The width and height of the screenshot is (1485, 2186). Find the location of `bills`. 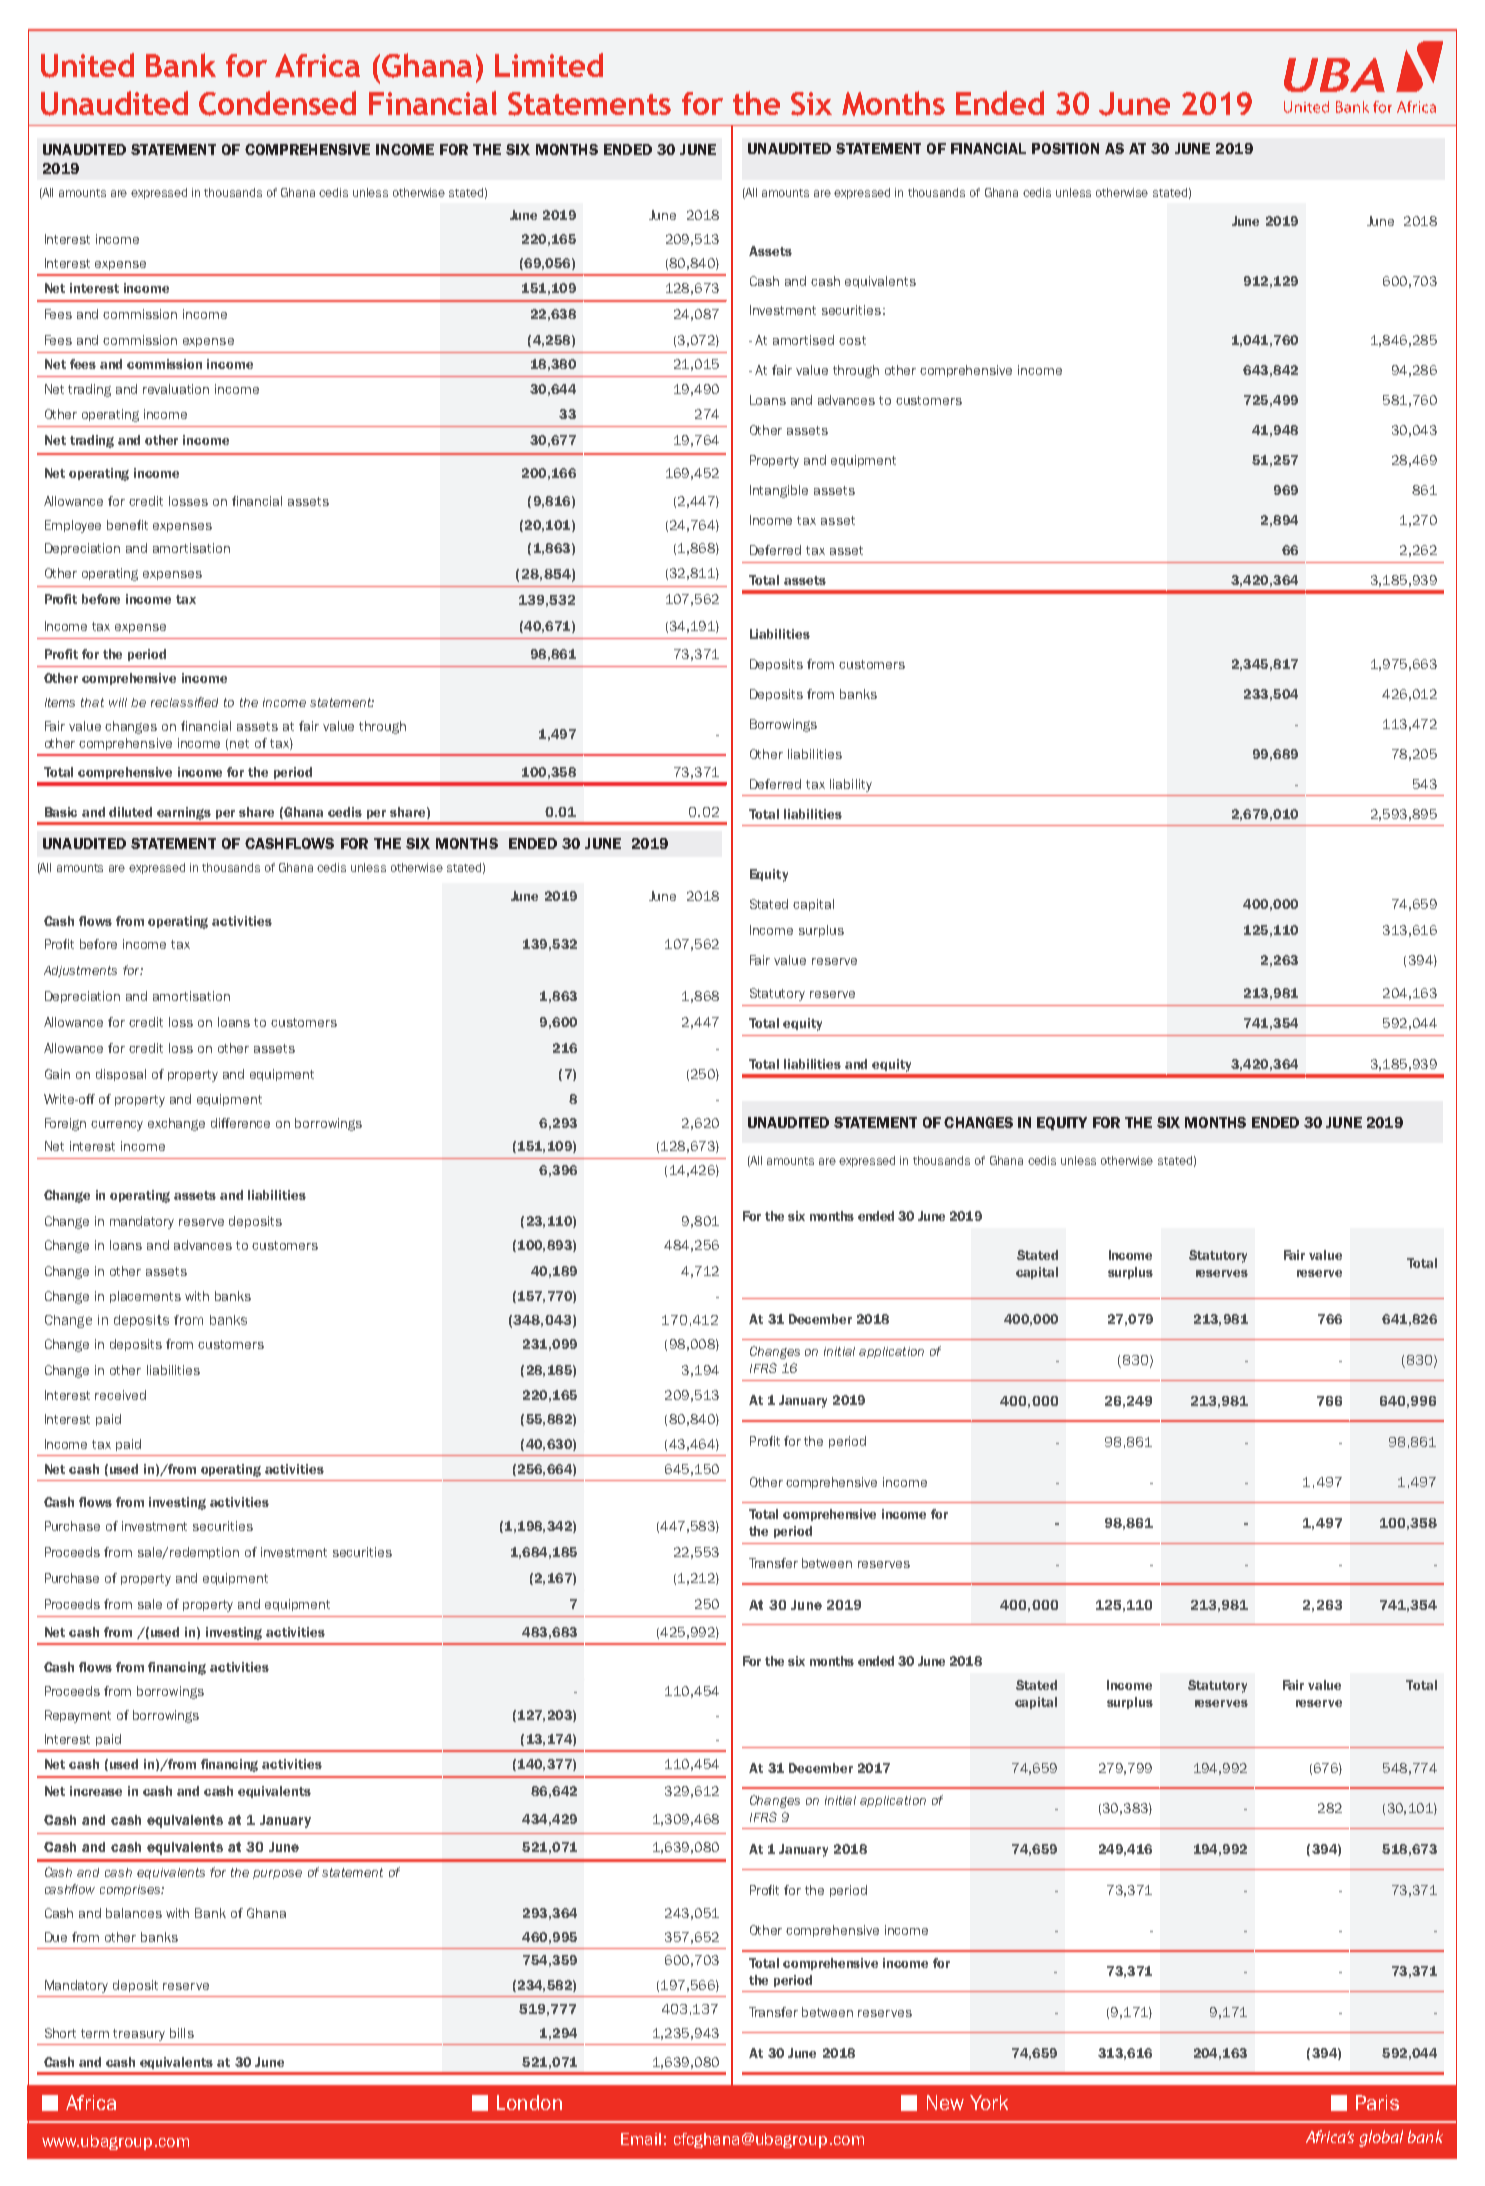

bills is located at coordinates (182, 2033).
